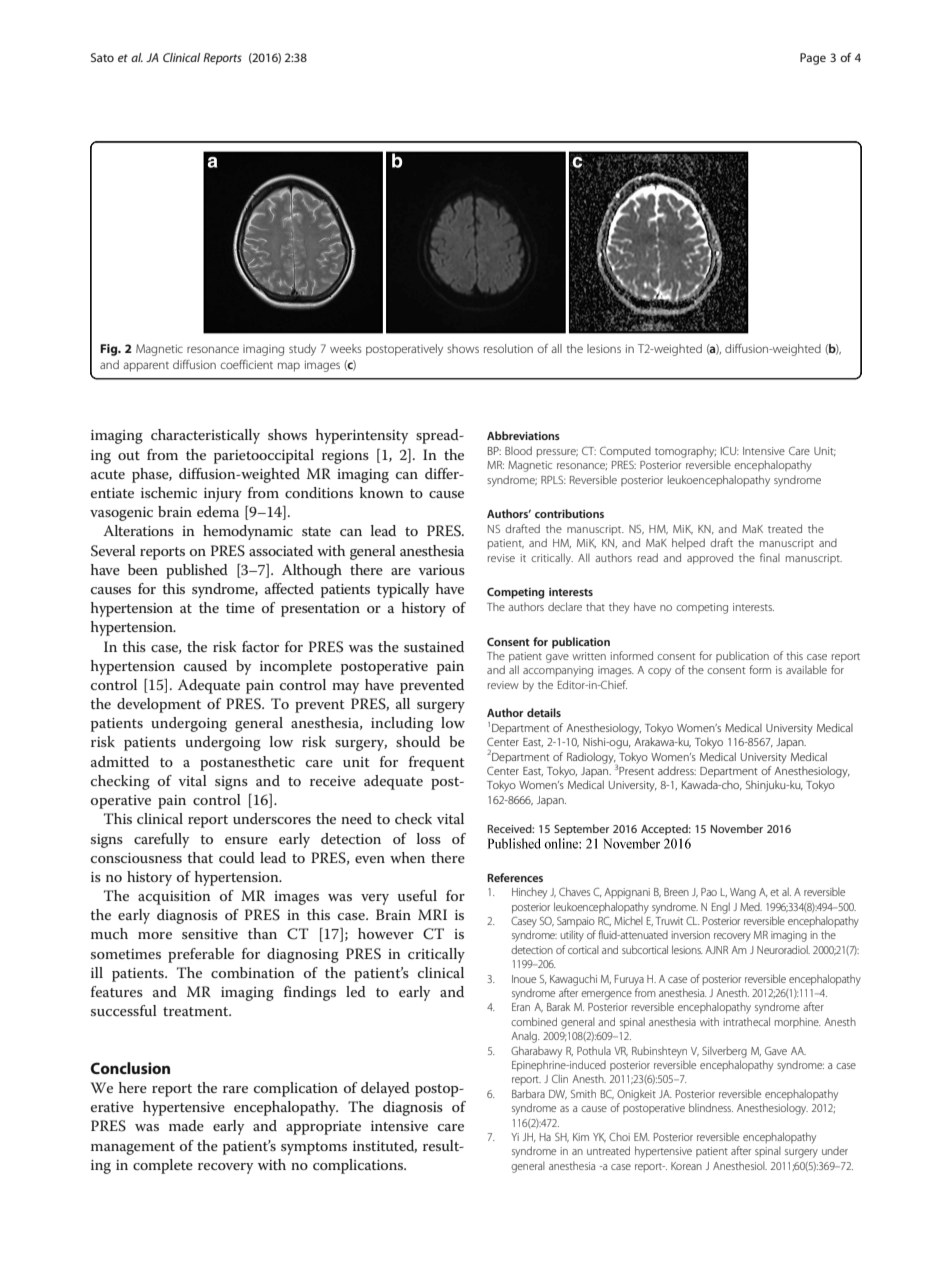 The width and height of the screenshot is (952, 1265). What do you see at coordinates (146, 367) in the screenshot?
I see `apparent` at bounding box center [146, 367].
